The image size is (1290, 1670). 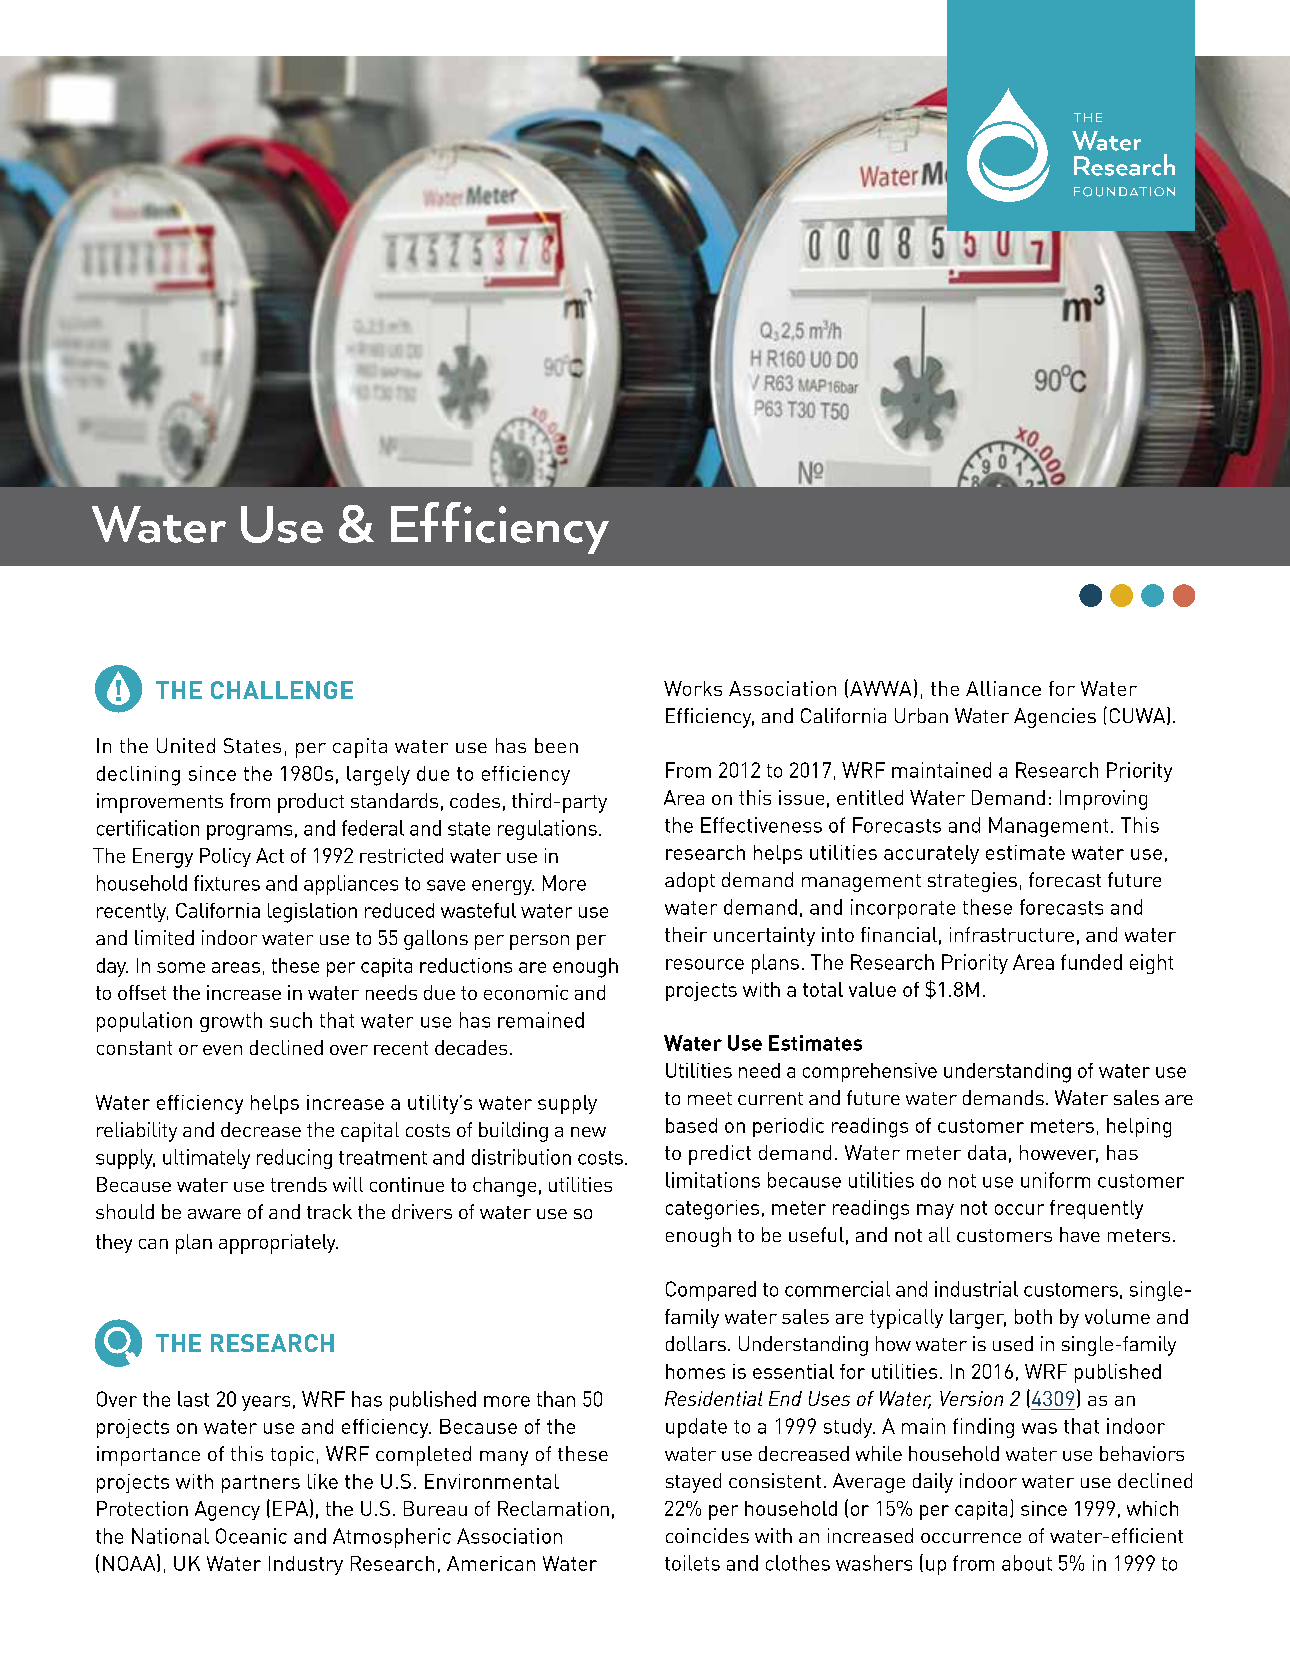 I want to click on Agencies, so click(x=1055, y=718).
